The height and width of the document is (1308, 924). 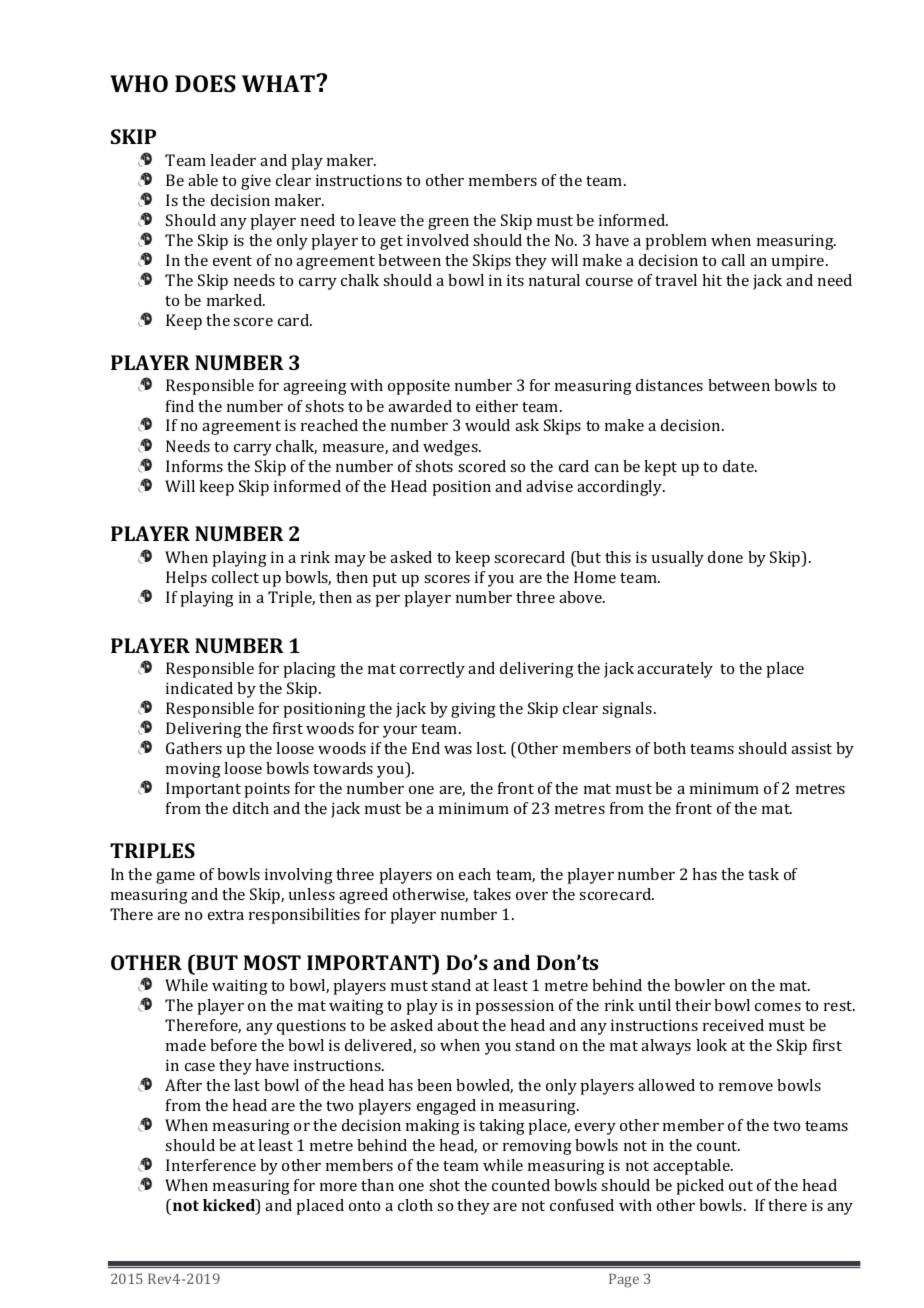 What do you see at coordinates (700, 1187) in the document?
I see `picked` at bounding box center [700, 1187].
